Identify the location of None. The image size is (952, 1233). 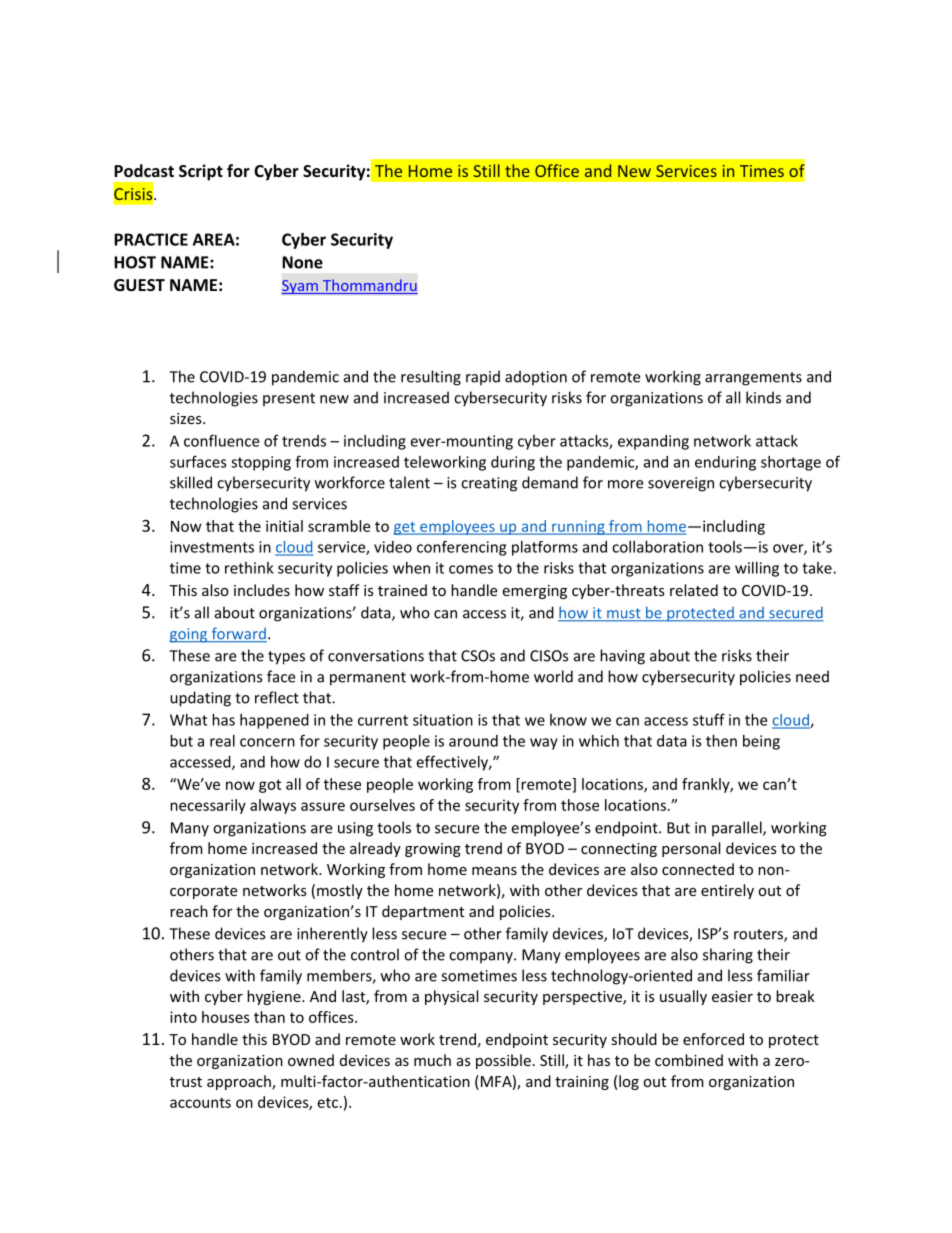
(302, 262).
